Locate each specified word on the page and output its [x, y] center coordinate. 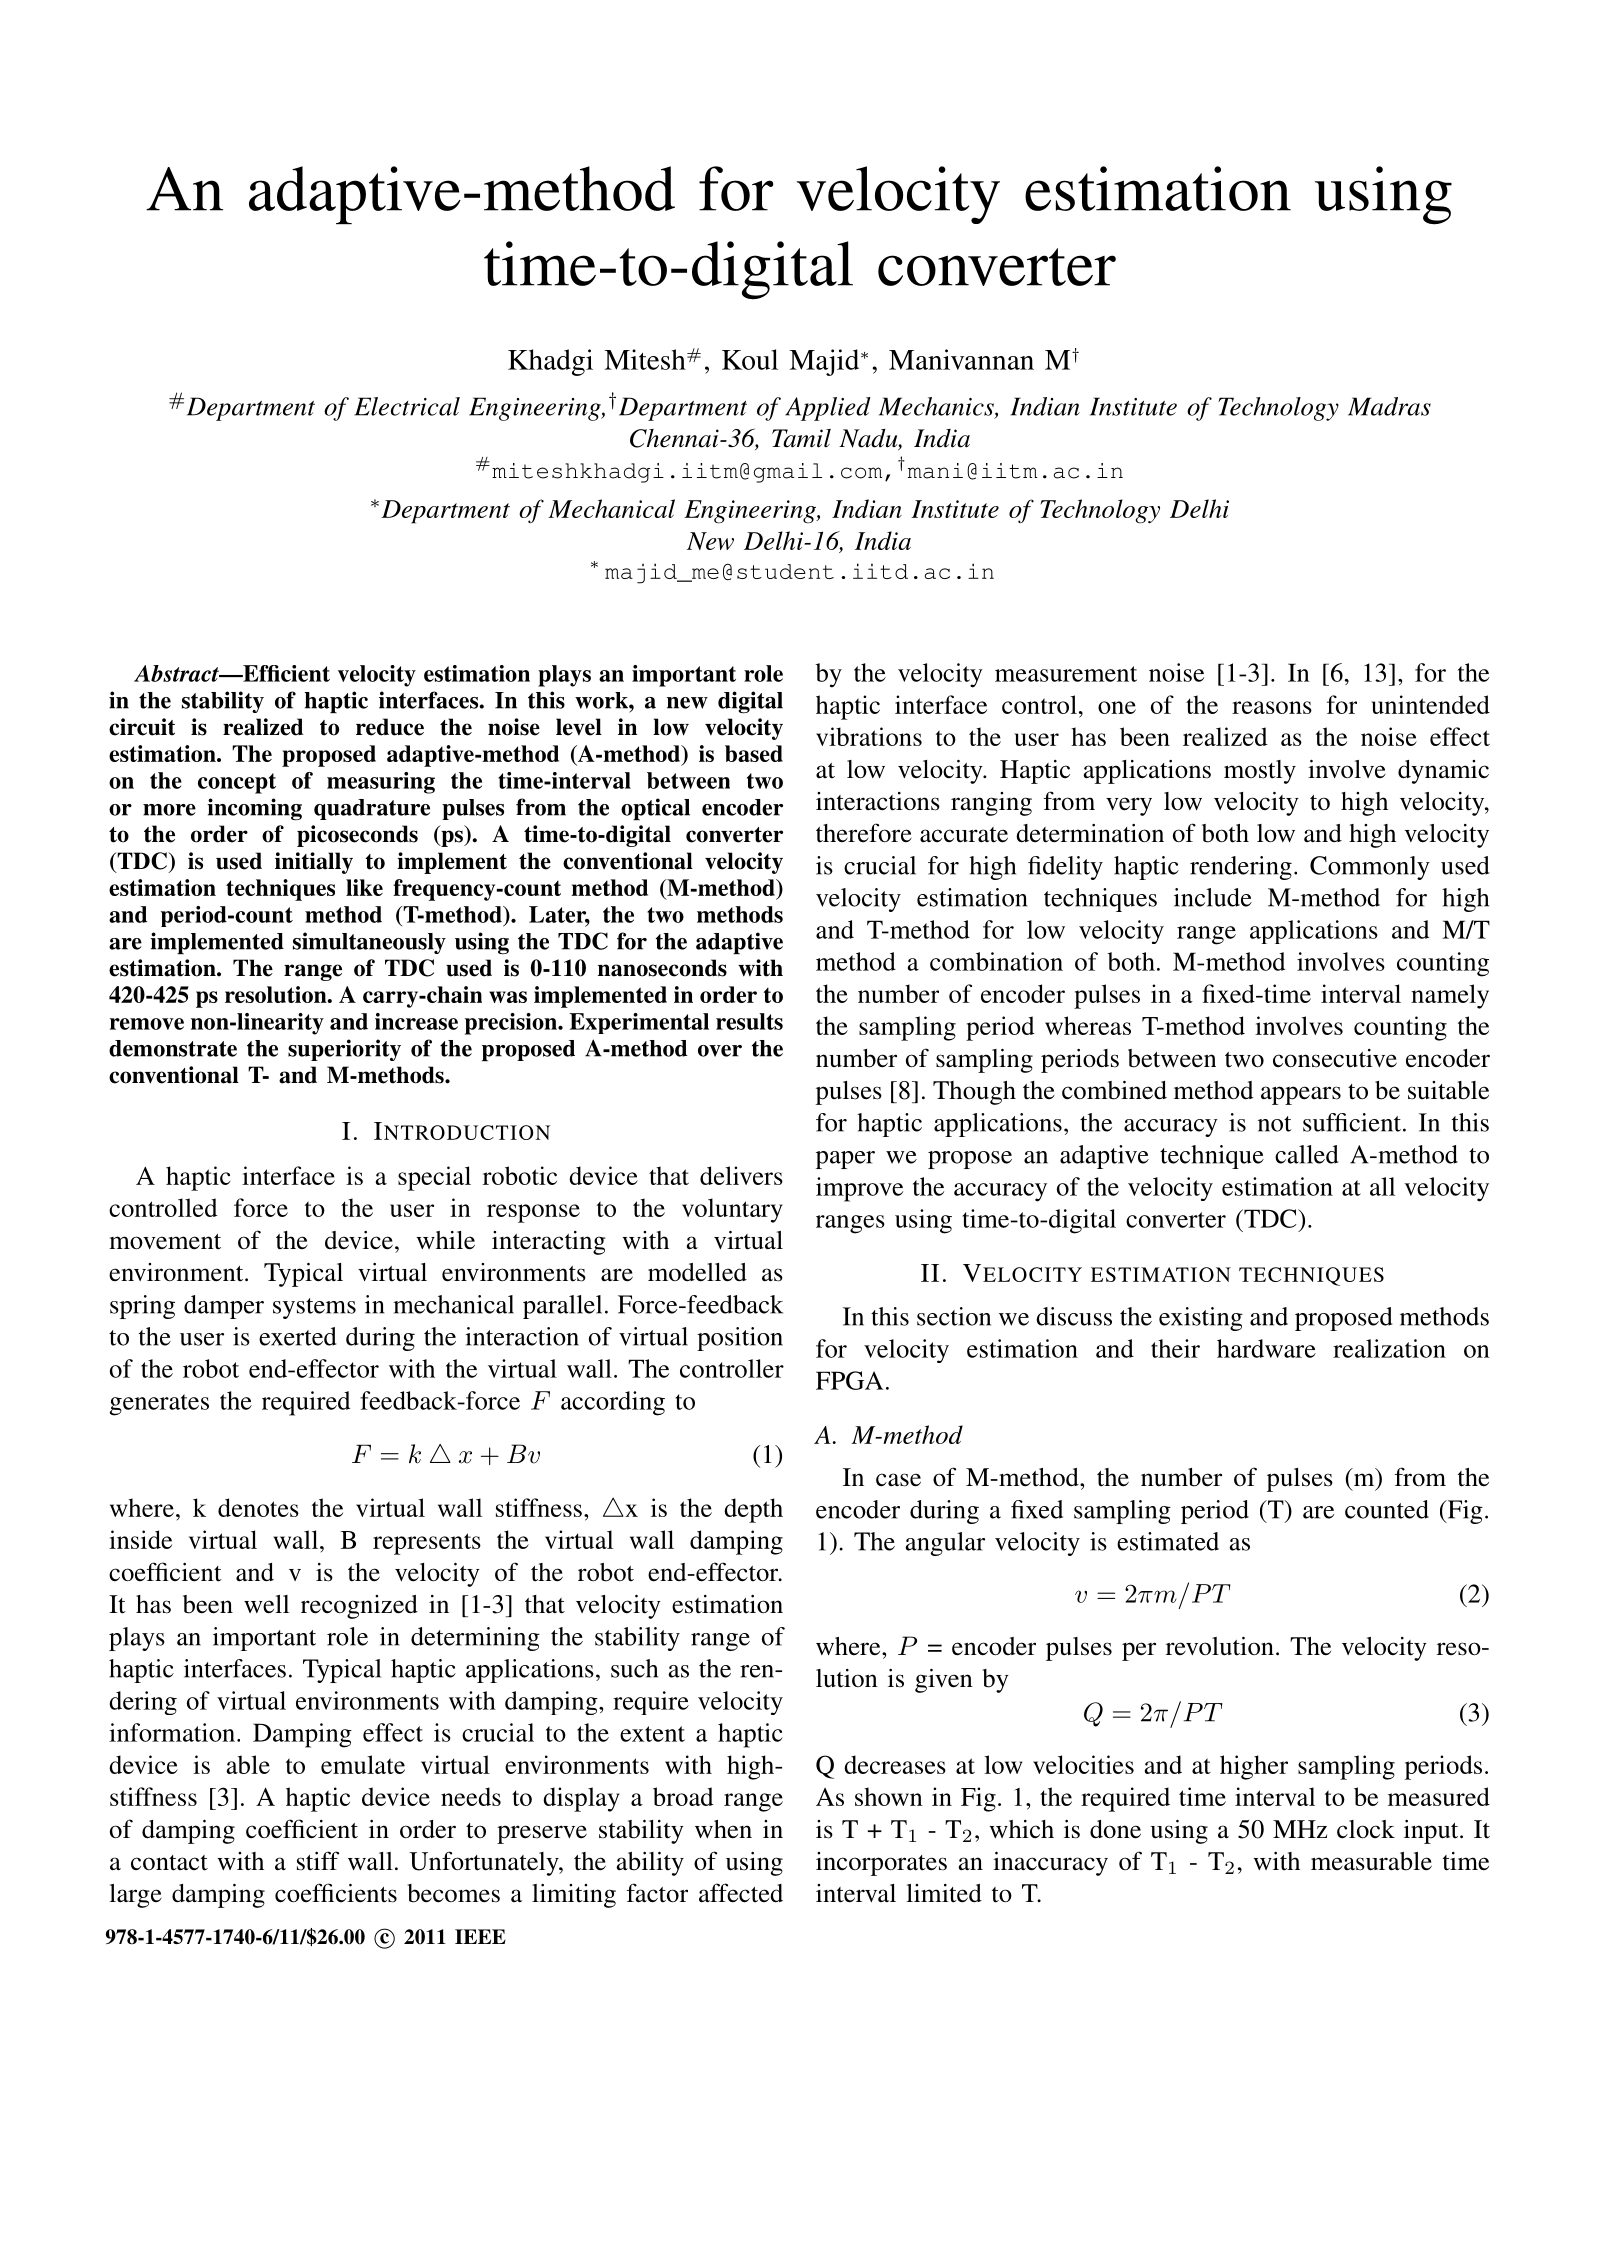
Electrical [407, 406]
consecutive [1335, 1058]
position [740, 1339]
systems [314, 1308]
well [266, 1604]
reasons [1272, 707]
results [749, 1021]
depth [753, 1510]
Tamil [801, 438]
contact [169, 1863]
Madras [1389, 406]
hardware [1266, 1348]
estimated [1168, 1541]
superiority [344, 1050]
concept [237, 783]
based [754, 753]
